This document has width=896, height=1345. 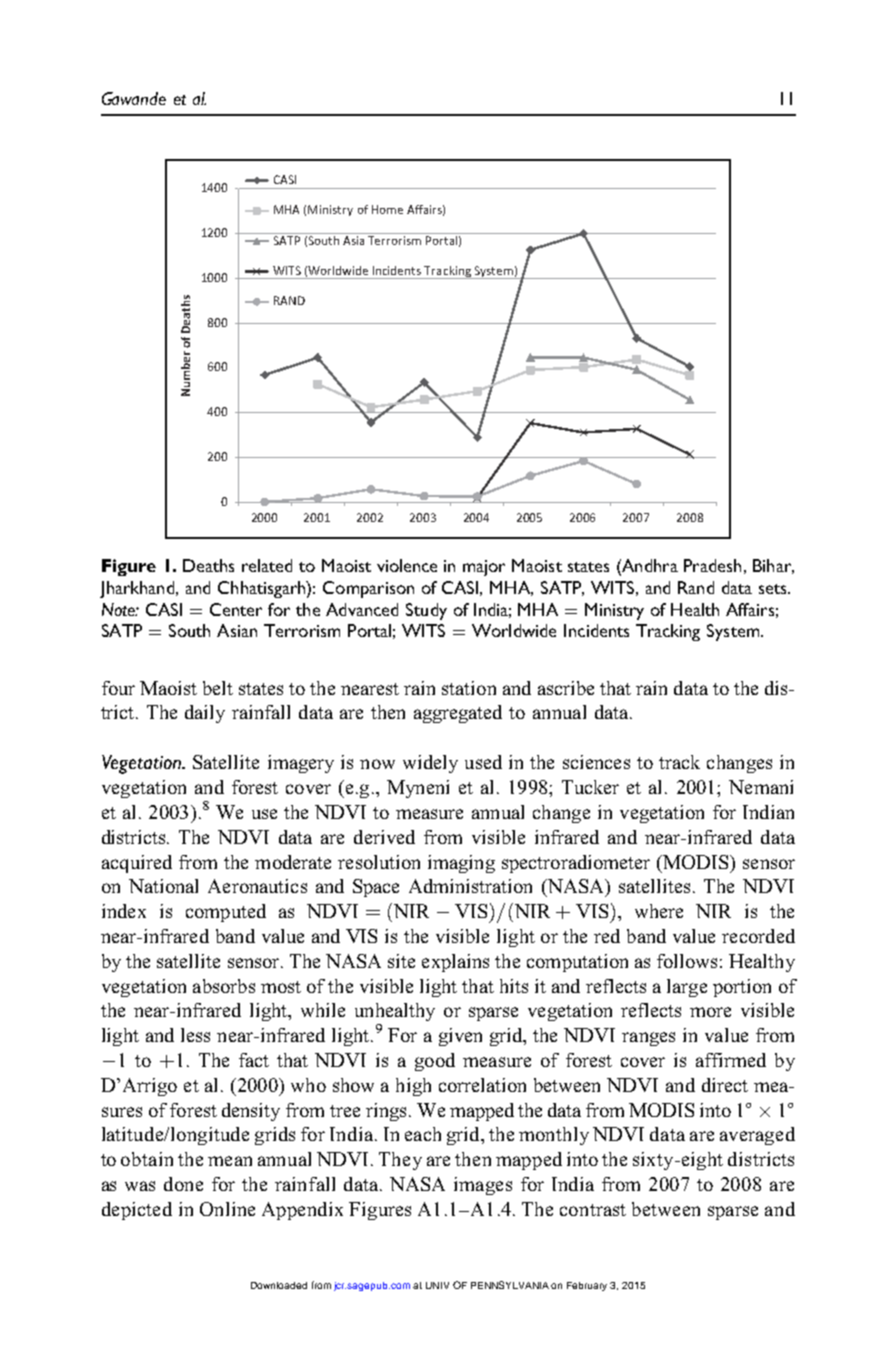 I want to click on large, so click(x=687, y=988).
